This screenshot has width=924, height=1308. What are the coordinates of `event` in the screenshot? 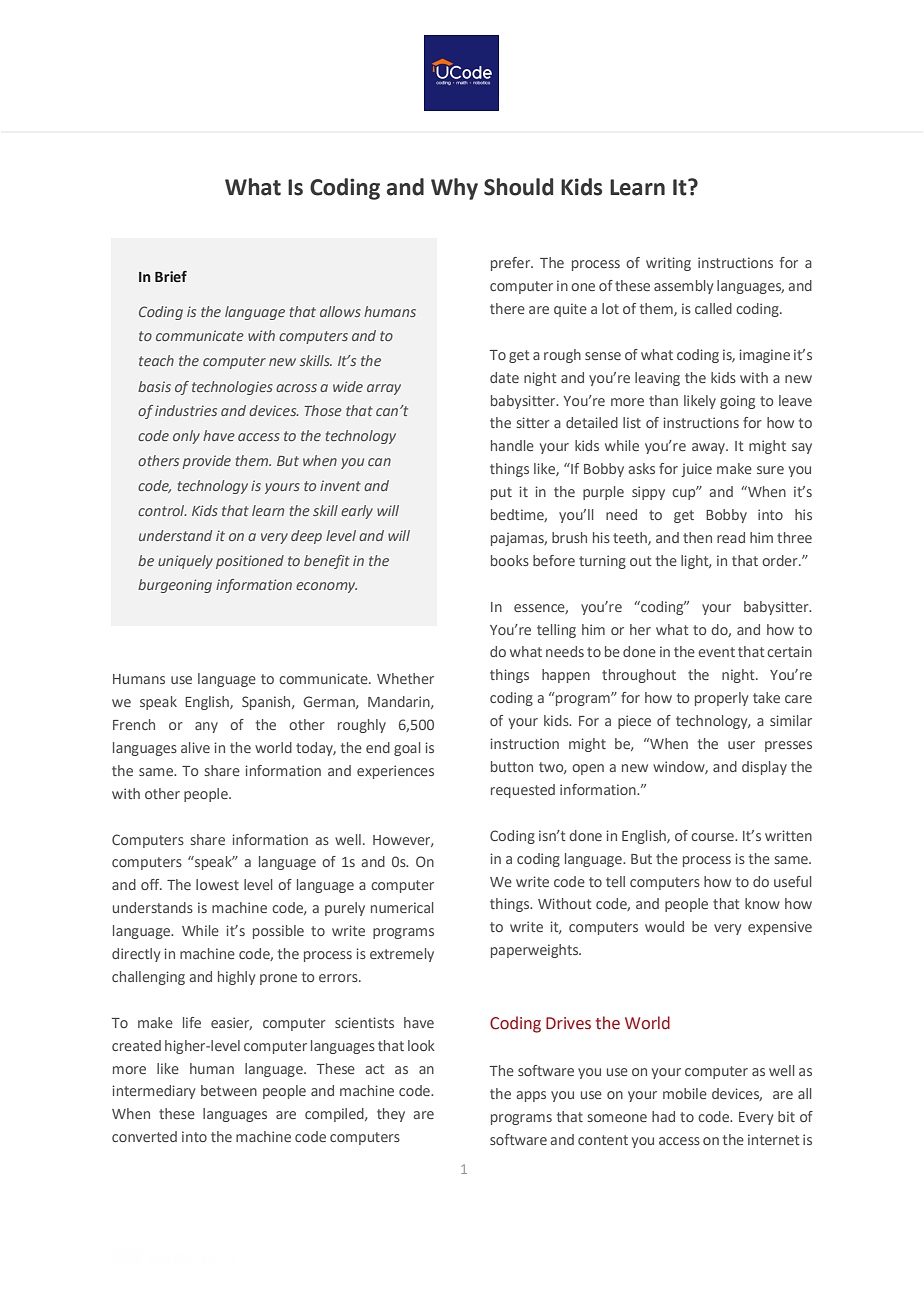 It's located at (716, 652).
